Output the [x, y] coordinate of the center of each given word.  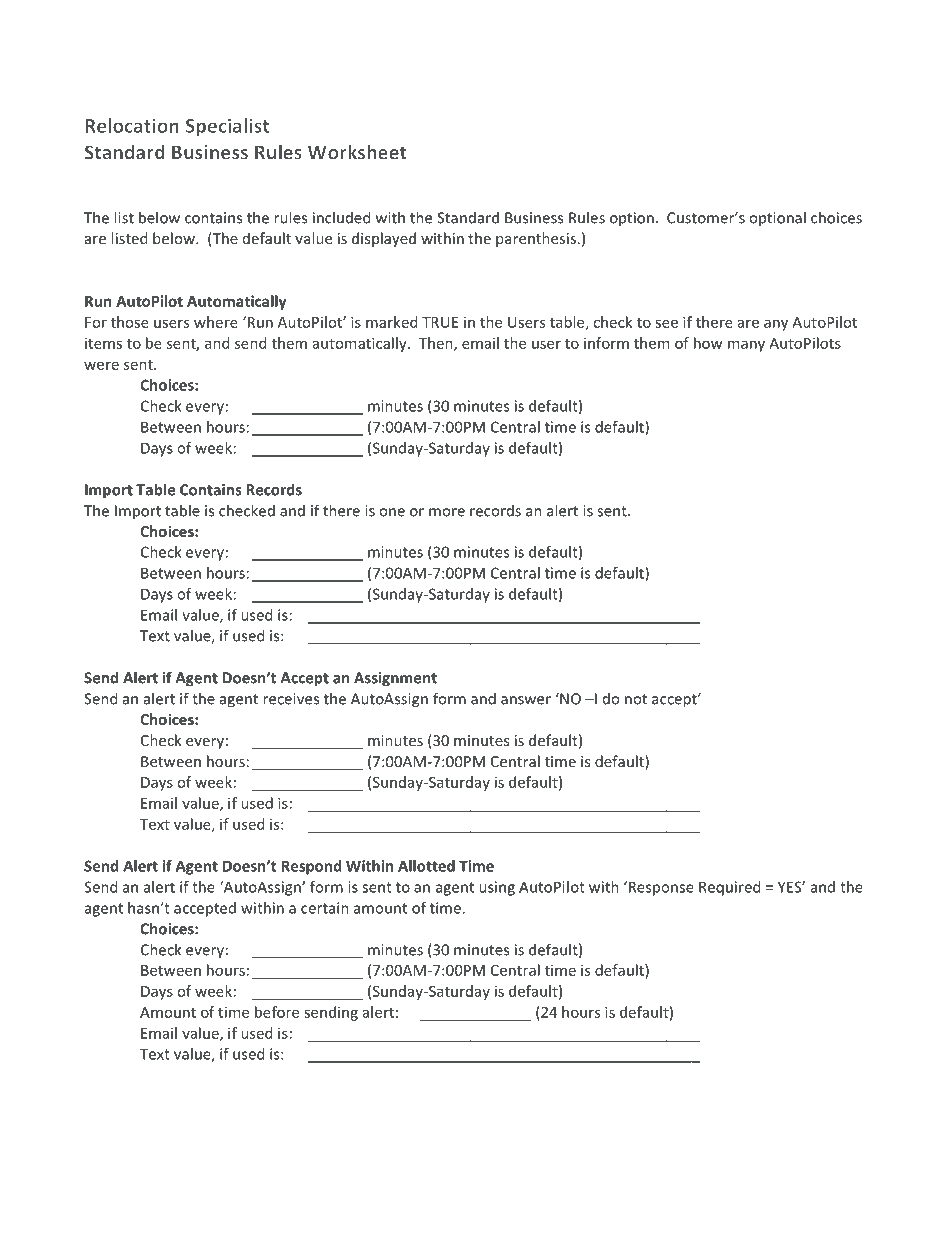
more [447, 512]
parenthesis [536, 239]
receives [291, 699]
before [277, 1012]
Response [660, 888]
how [708, 343]
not [636, 699]
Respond [312, 867]
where [216, 322]
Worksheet [357, 152]
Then [437, 344]
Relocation [132, 125]
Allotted [426, 866]
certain [325, 908]
